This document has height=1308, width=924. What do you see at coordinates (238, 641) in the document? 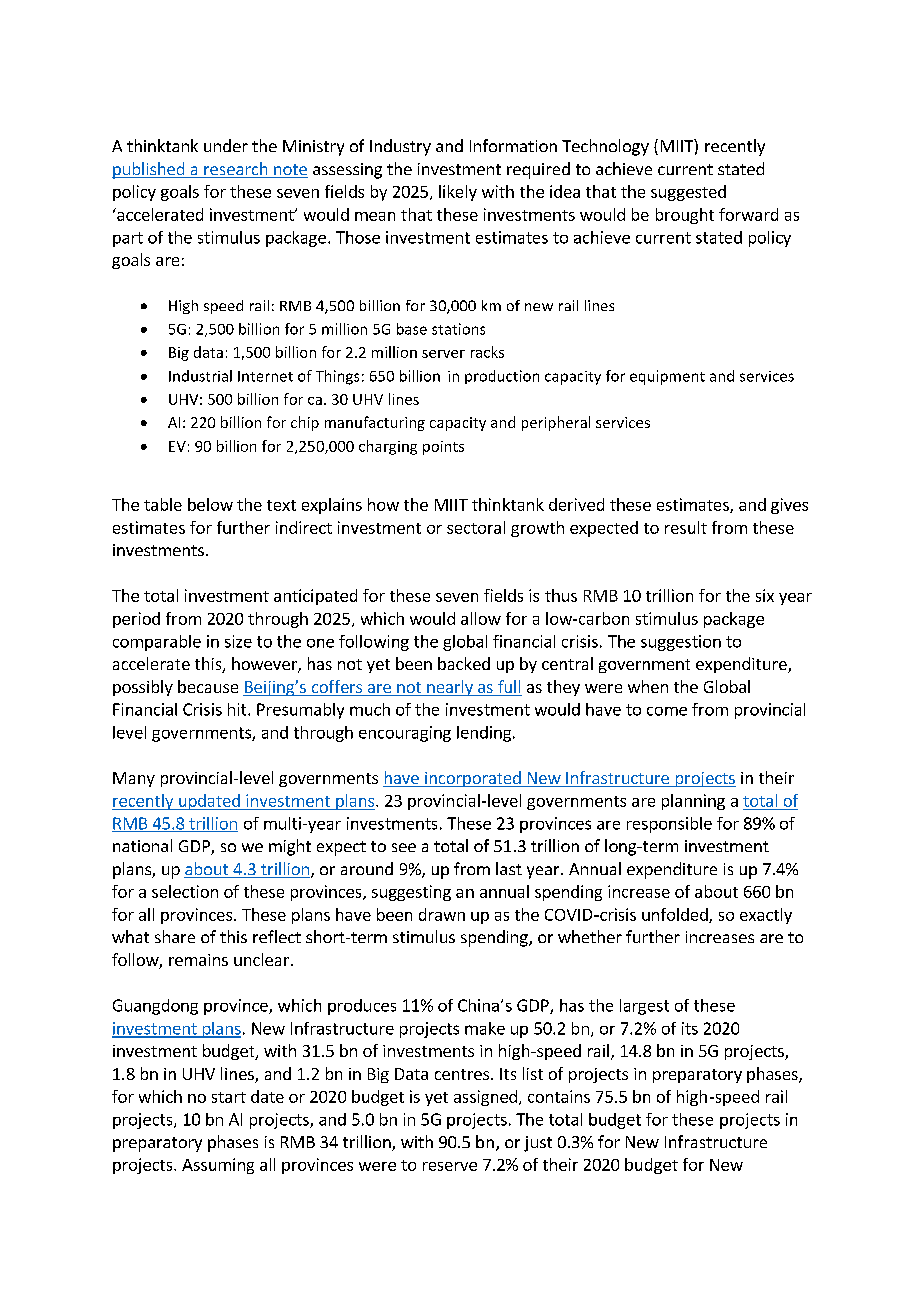
I see `size` at bounding box center [238, 641].
